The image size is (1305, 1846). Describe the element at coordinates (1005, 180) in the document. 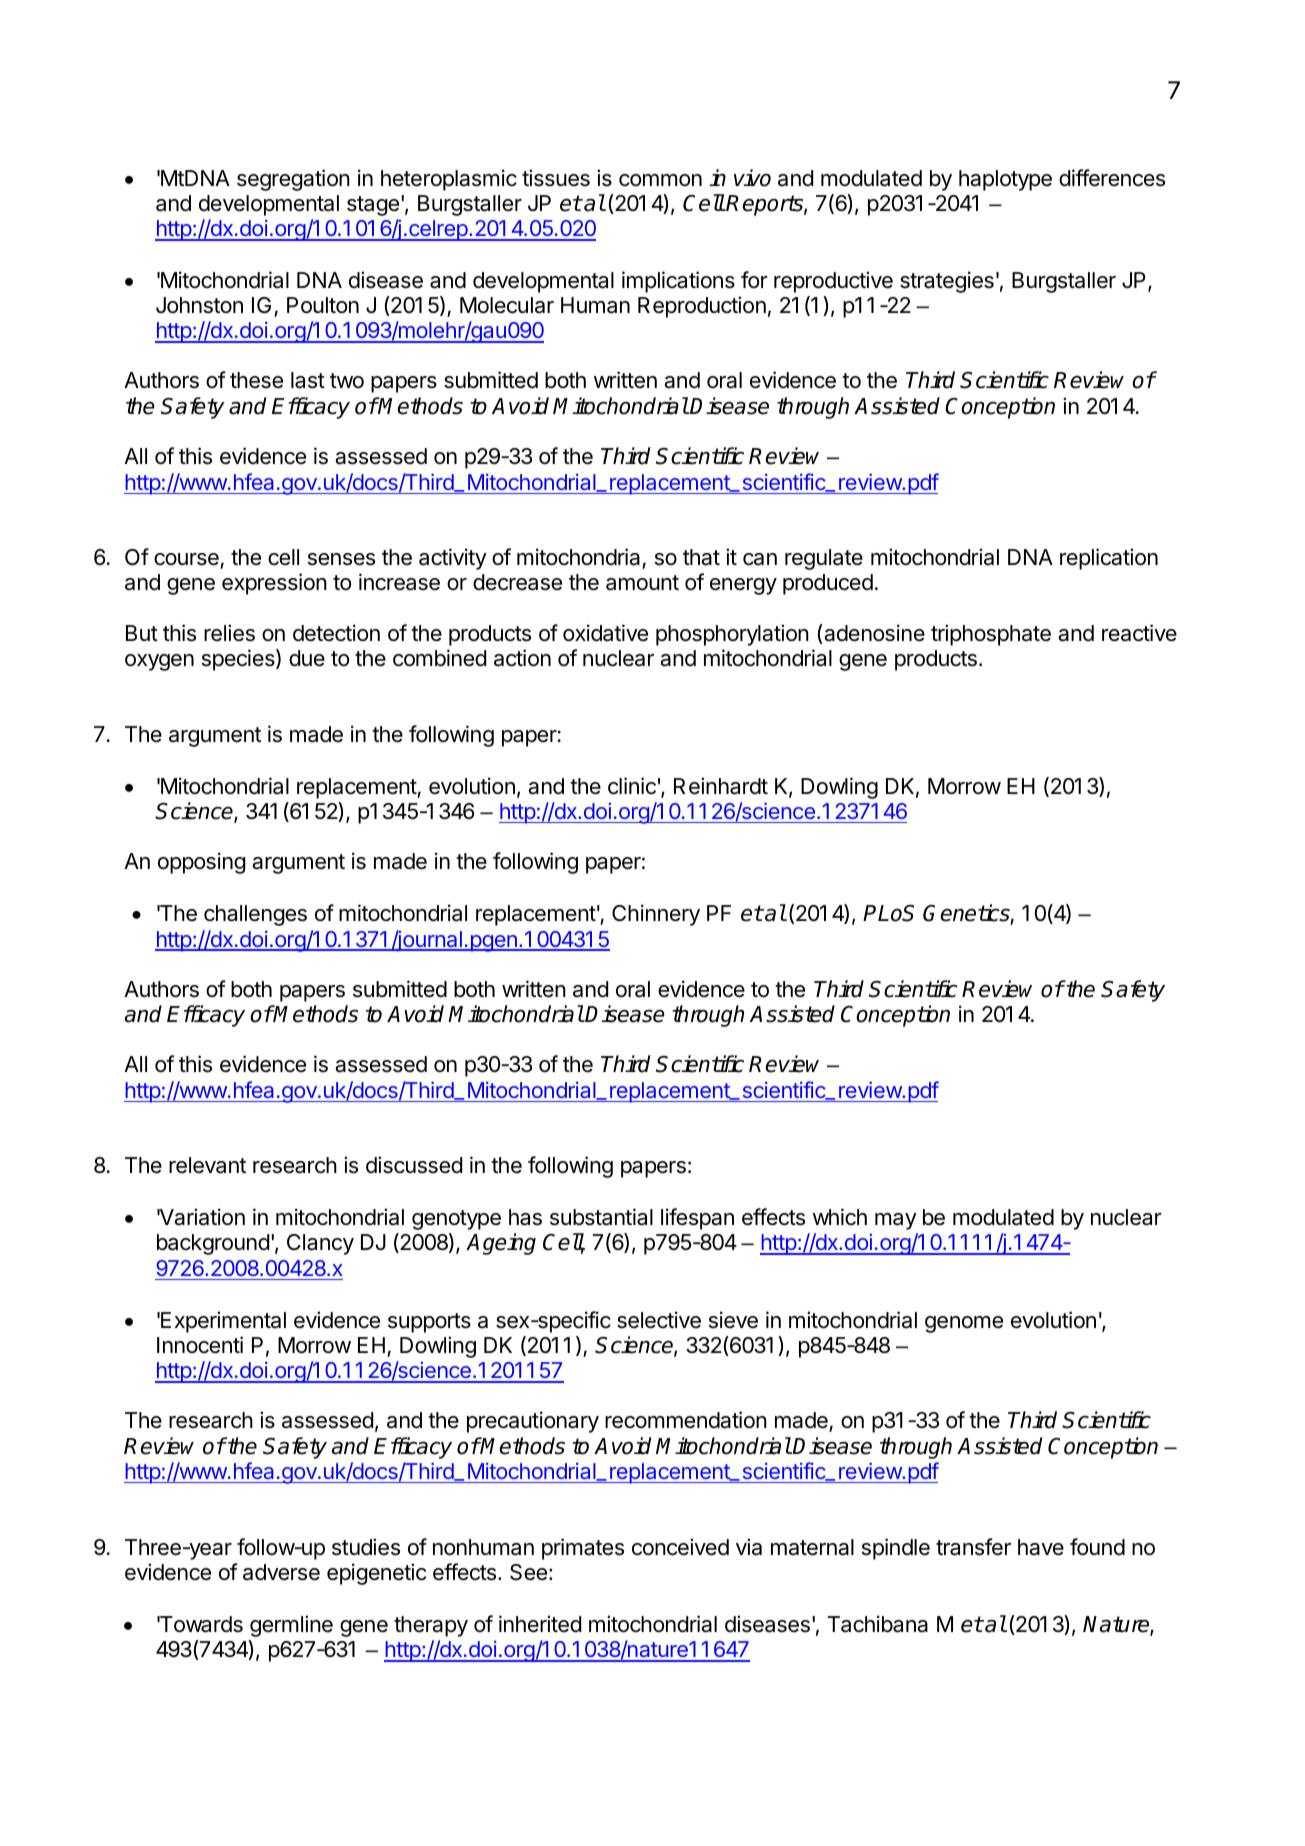

I see `haplotype` at that location.
